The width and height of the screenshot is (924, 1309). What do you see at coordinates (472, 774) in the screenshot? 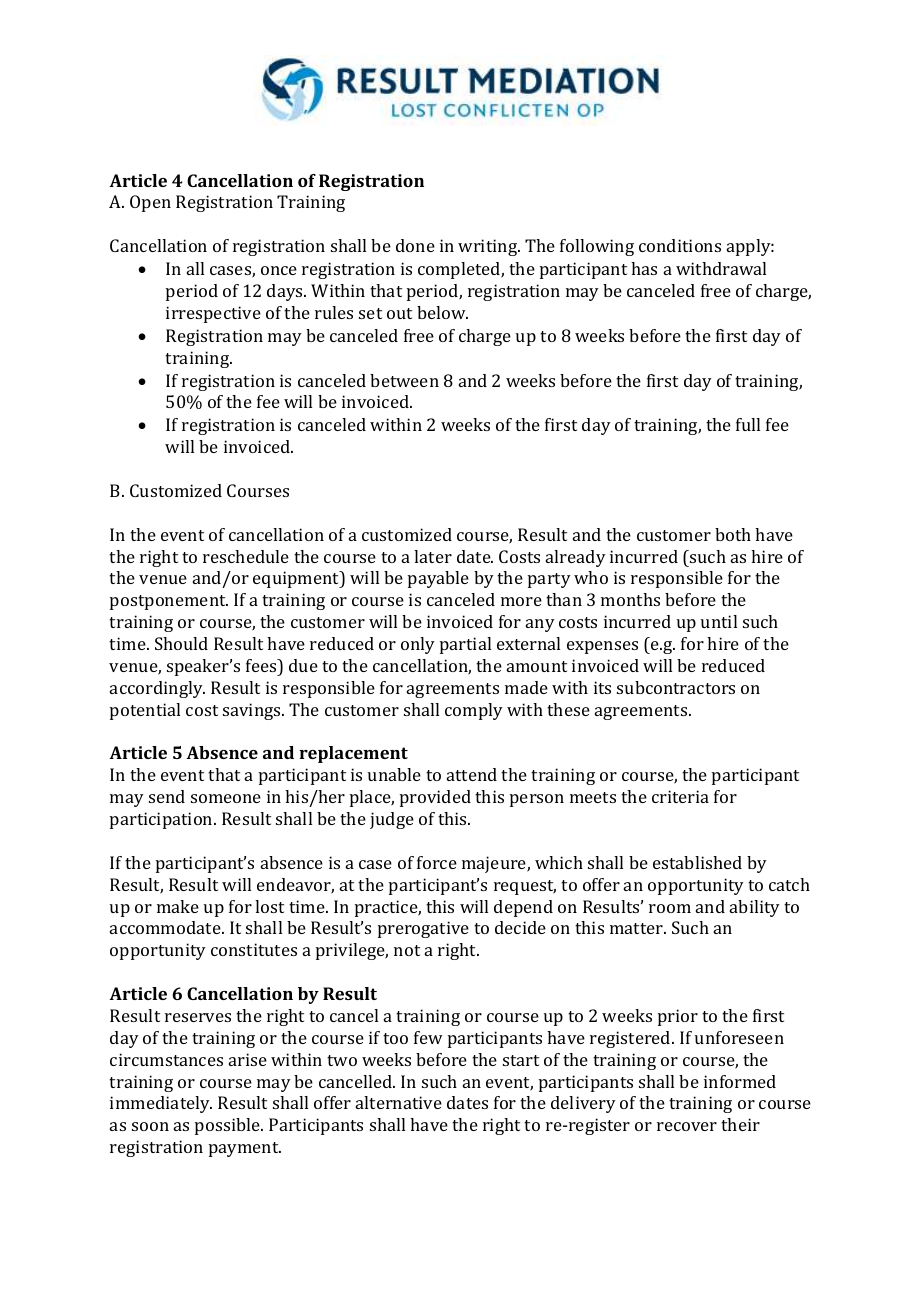
I see `attend` at bounding box center [472, 774].
